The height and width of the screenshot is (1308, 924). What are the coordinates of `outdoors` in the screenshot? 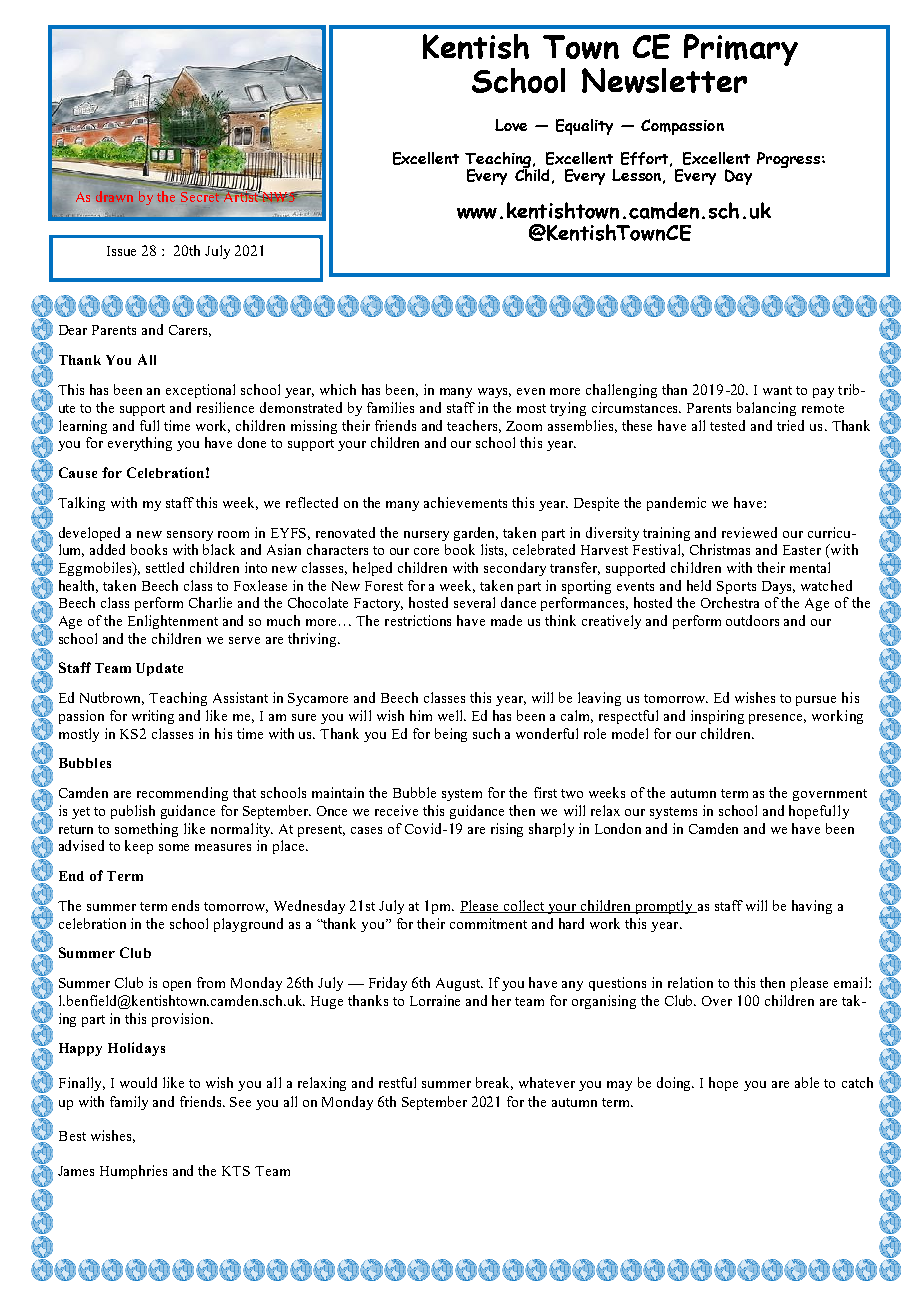 It's located at (752, 620).
